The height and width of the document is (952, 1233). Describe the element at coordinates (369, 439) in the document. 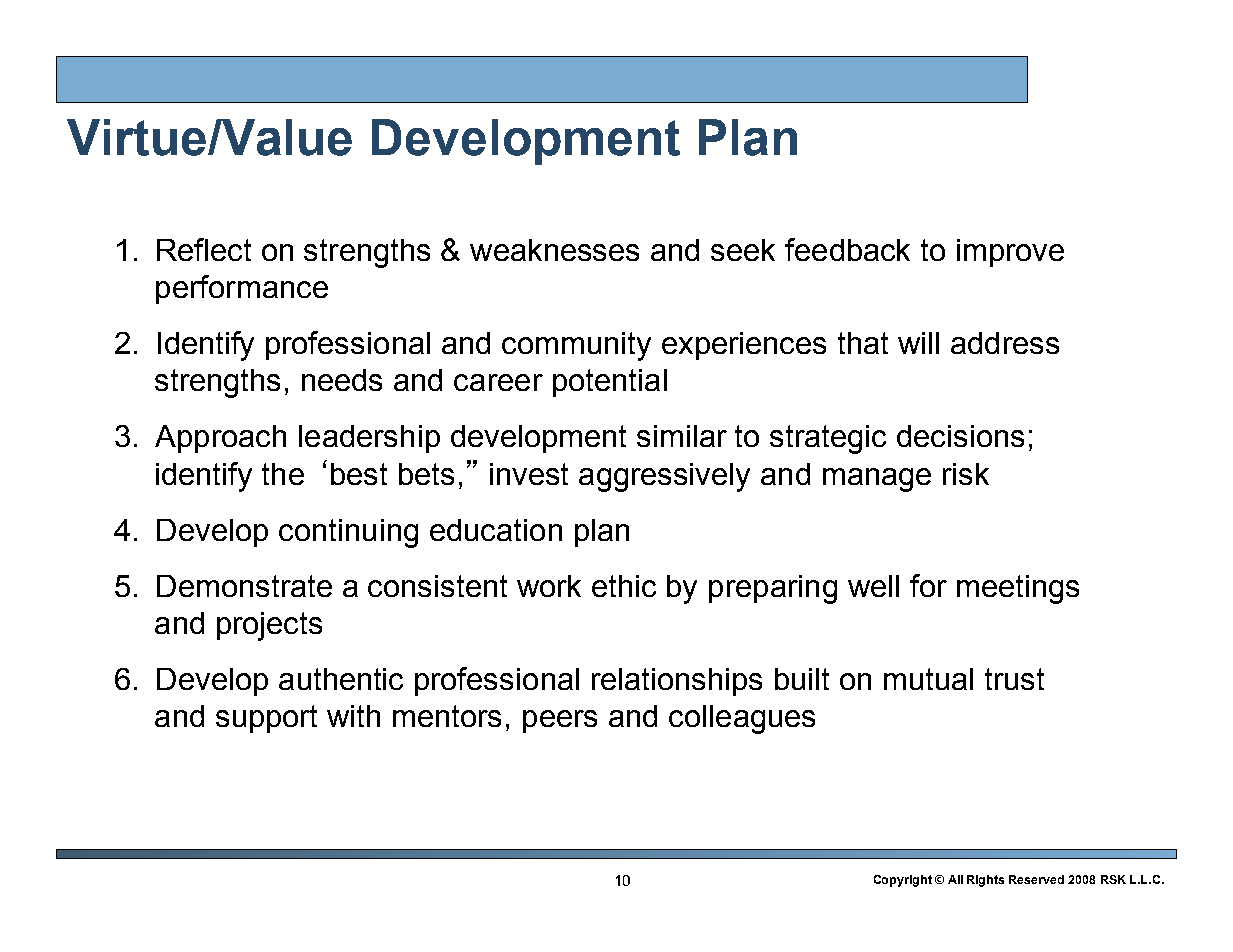

I see `leadership` at that location.
